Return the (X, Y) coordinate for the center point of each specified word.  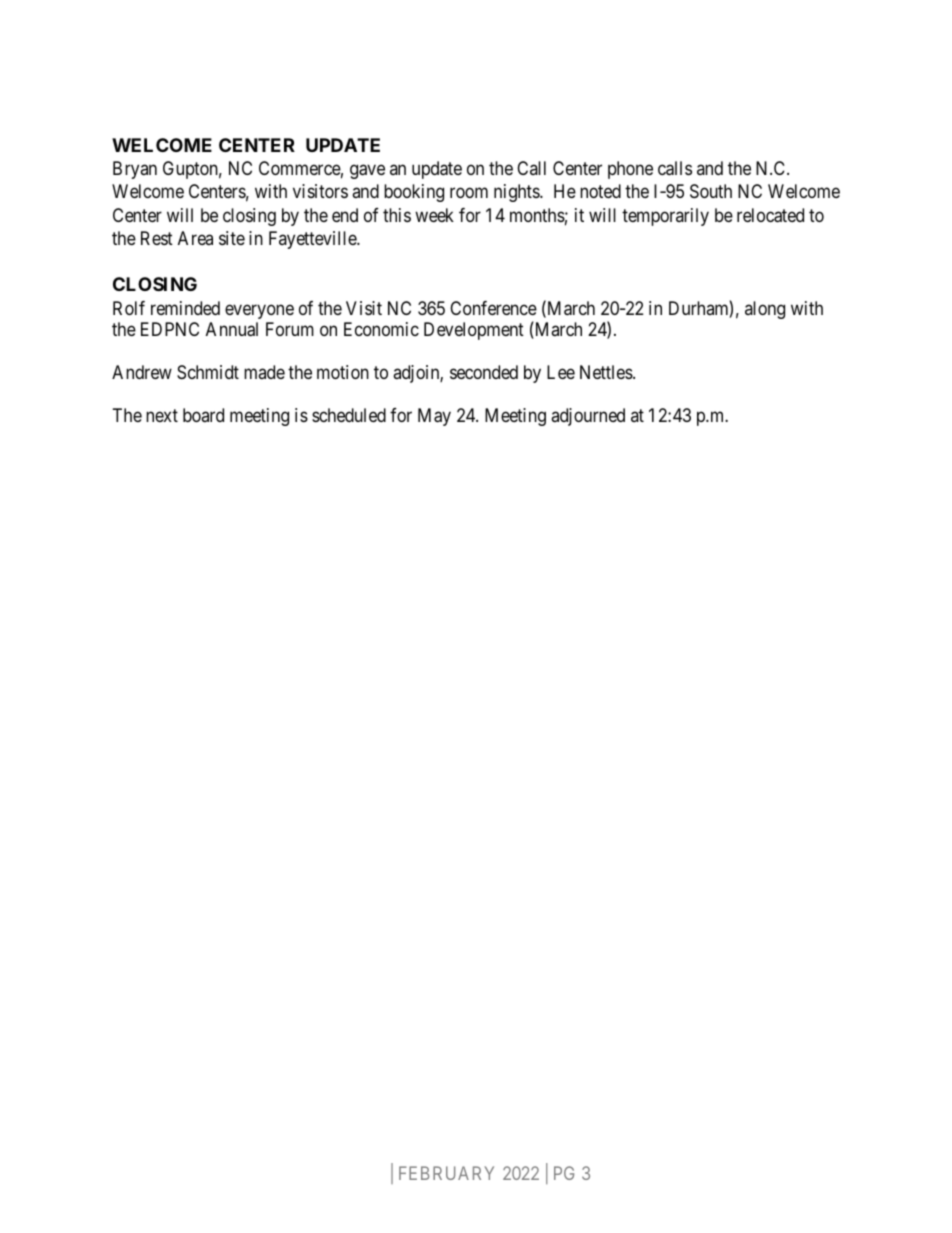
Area (195, 238)
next (162, 415)
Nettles (606, 372)
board (203, 415)
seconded (484, 372)
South (711, 191)
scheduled (349, 415)
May (434, 417)
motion (343, 372)
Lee (561, 372)
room (469, 193)
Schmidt (208, 372)
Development (474, 331)
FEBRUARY (446, 1173)
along (765, 310)
